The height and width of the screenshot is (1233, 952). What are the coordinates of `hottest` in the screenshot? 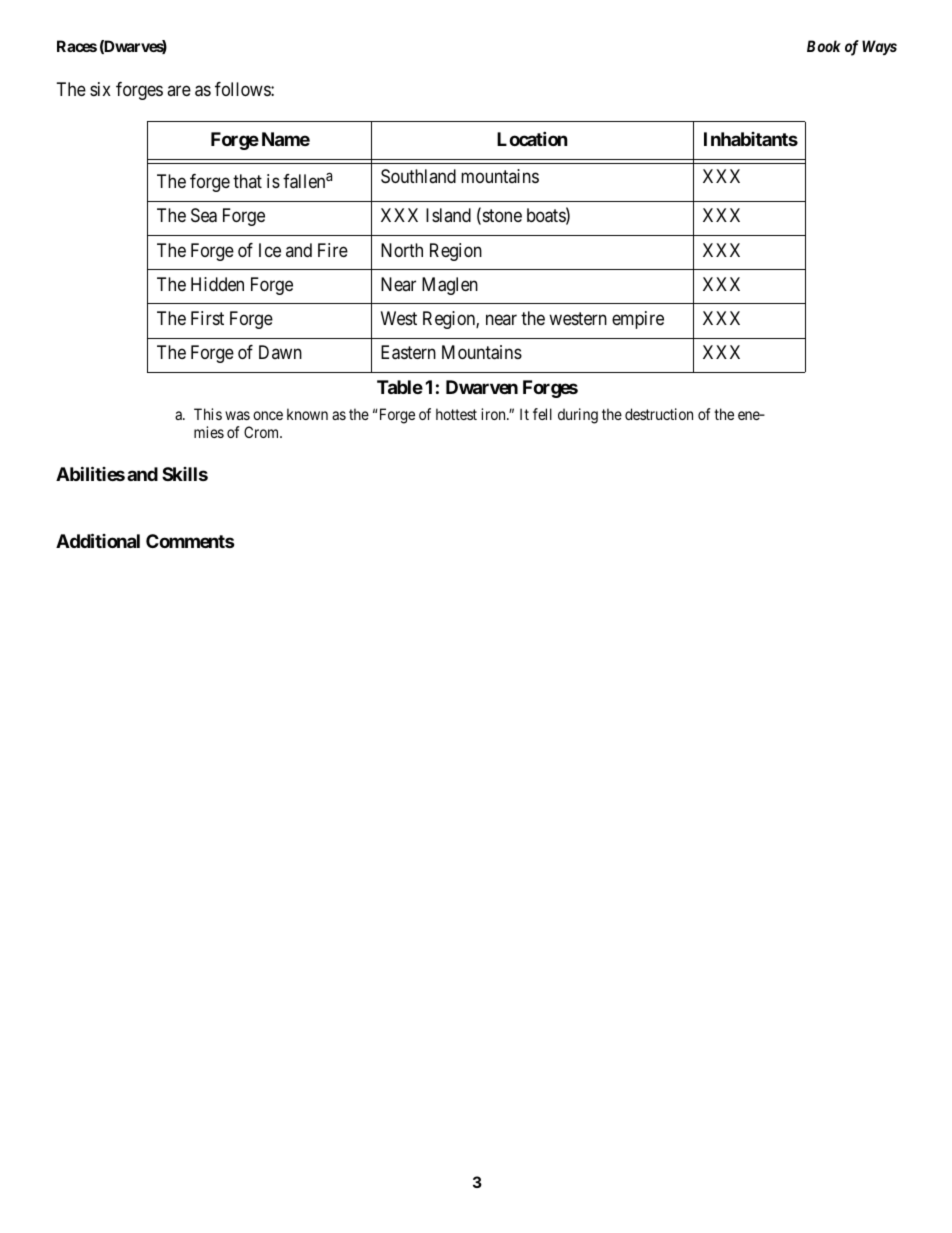 It's located at (456, 414).
